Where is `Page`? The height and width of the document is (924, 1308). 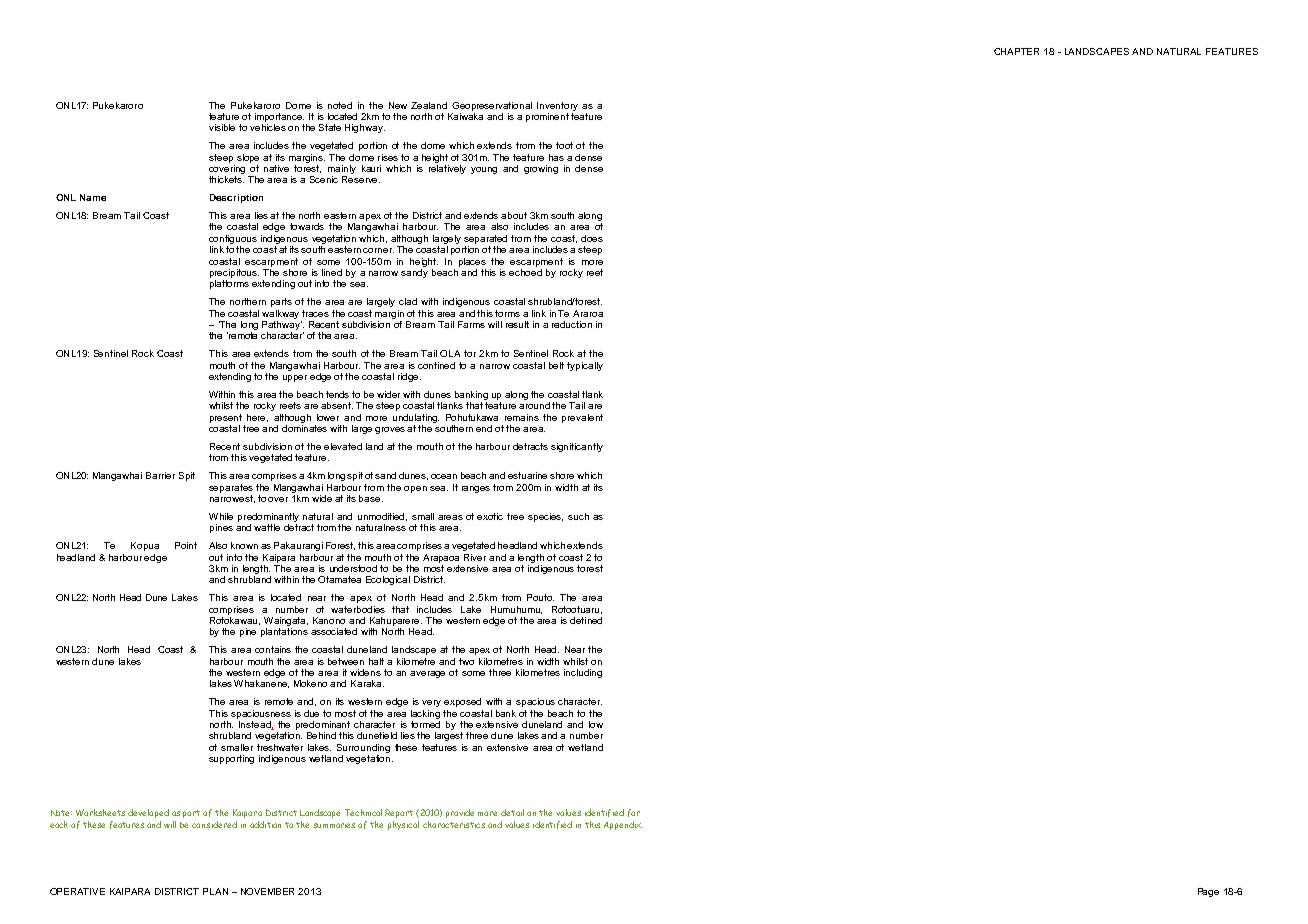 Page is located at coordinates (1208, 892).
